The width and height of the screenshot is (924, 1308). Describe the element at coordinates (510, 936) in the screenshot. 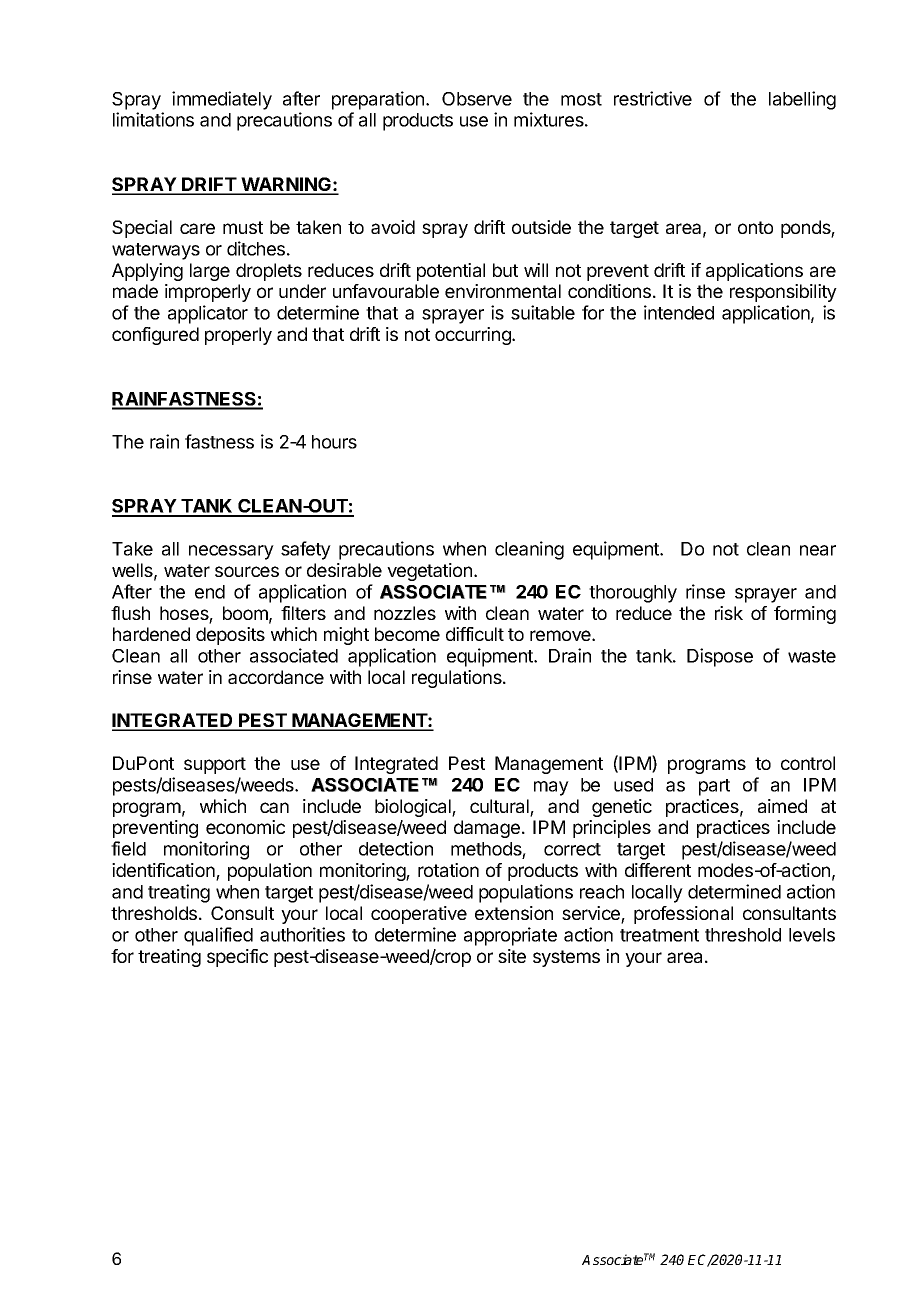

I see `appropriate` at that location.
